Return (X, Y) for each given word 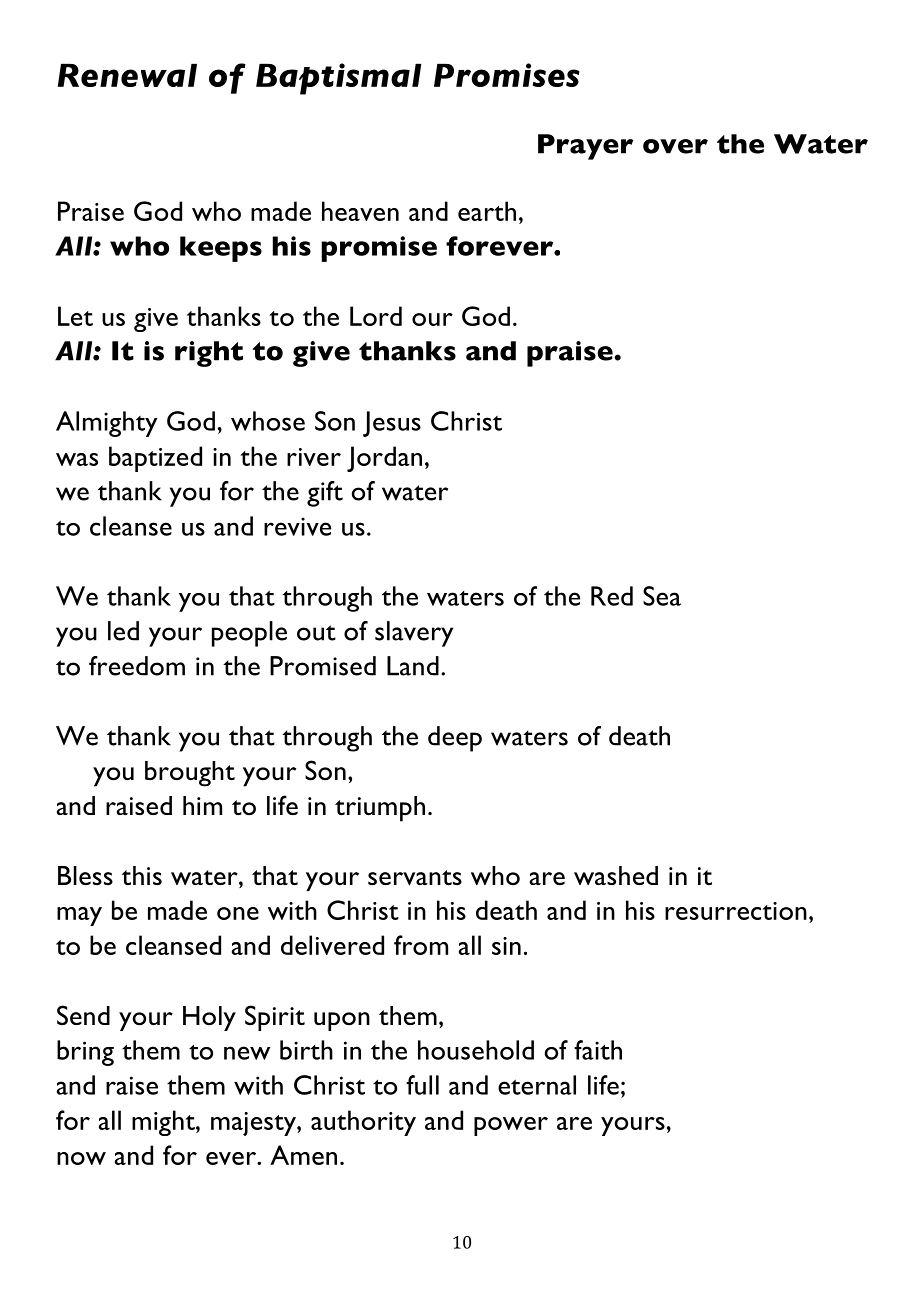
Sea (662, 596)
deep (455, 739)
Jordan (384, 459)
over (675, 146)
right (209, 354)
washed (616, 875)
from (421, 945)
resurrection (736, 911)
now (81, 1158)
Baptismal (339, 79)
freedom (137, 666)
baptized (155, 459)
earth (487, 211)
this (142, 875)
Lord (376, 316)
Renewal (127, 75)
